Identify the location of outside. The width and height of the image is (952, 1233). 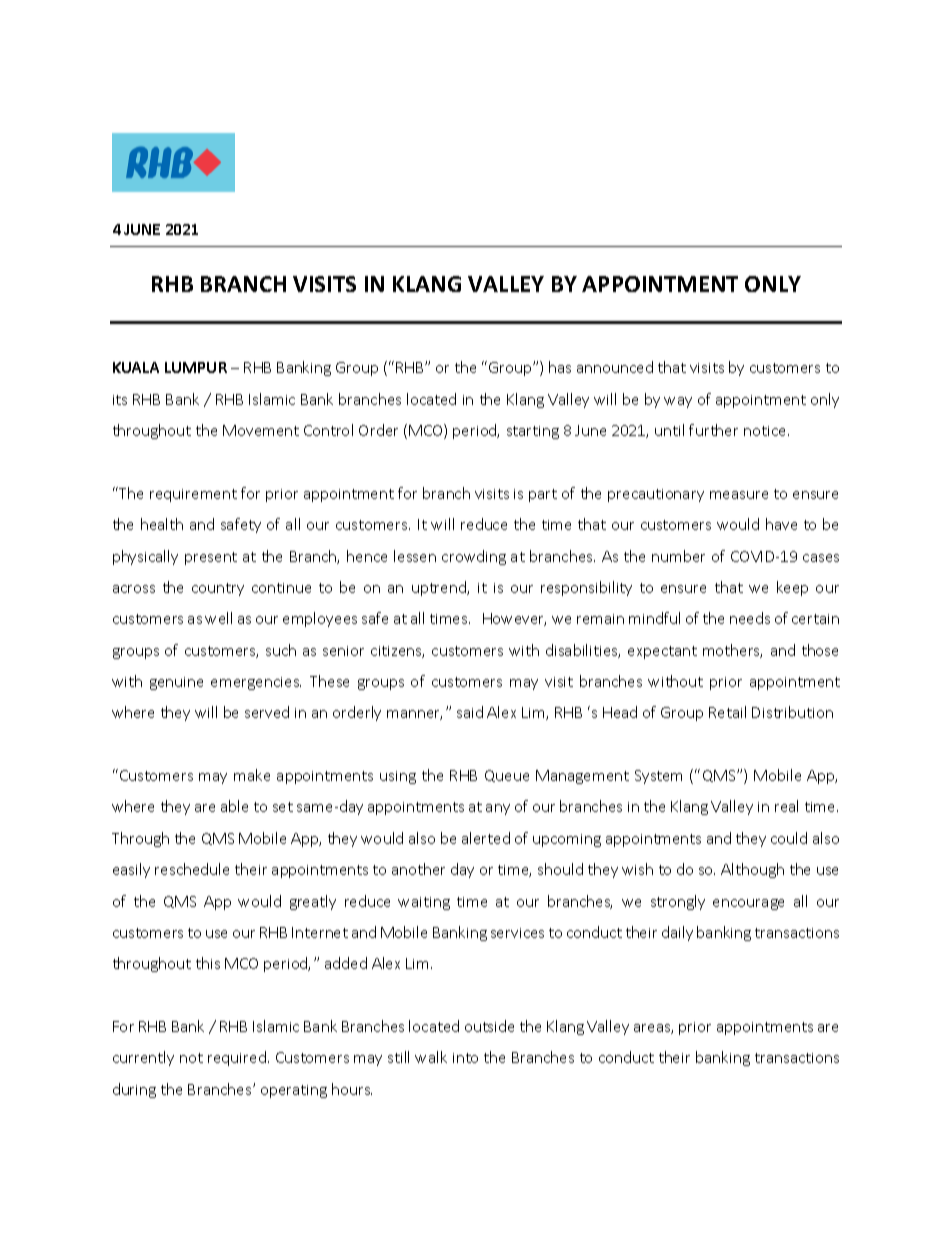
(489, 1026).
